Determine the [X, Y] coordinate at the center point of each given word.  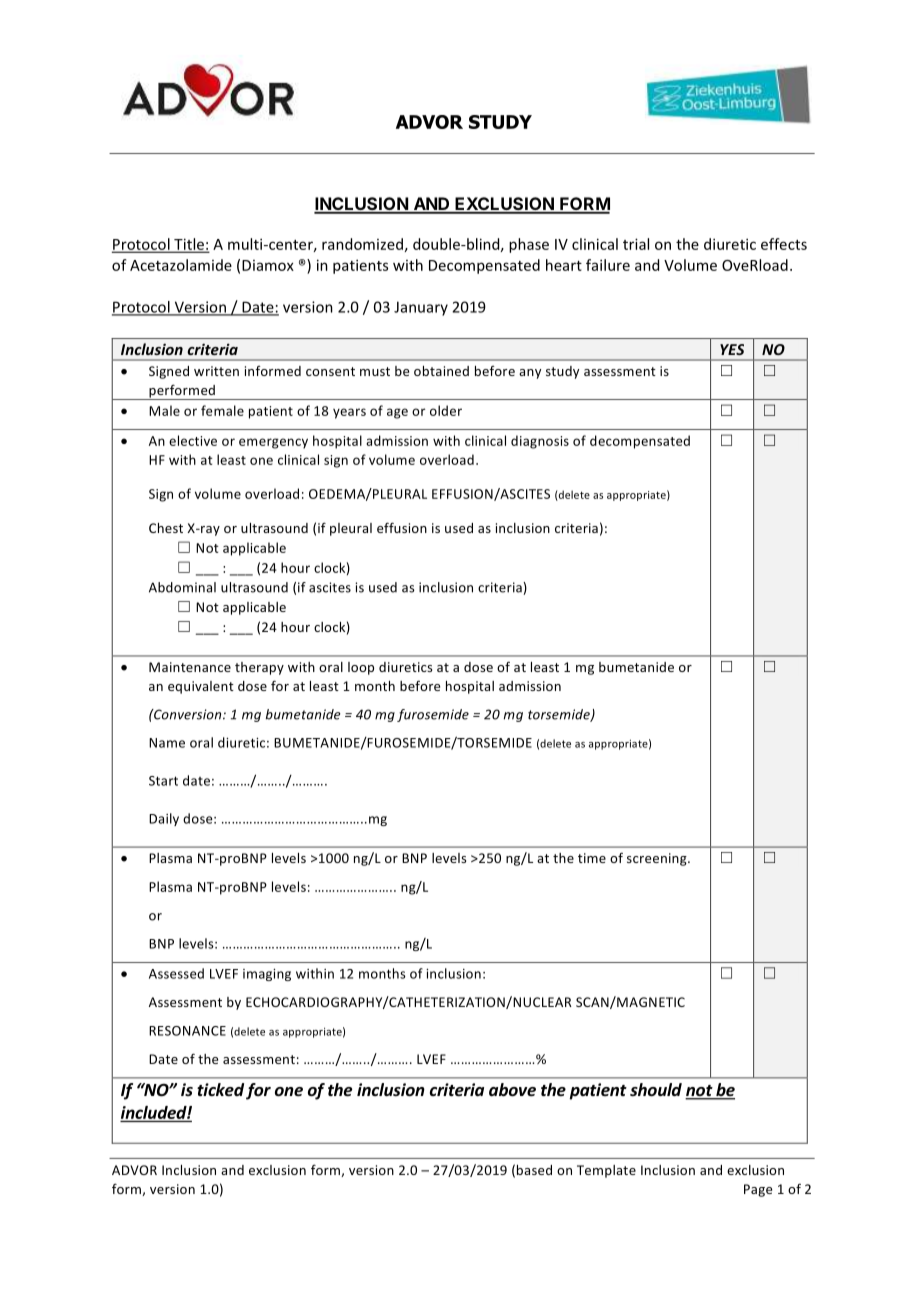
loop [361, 668]
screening [658, 859]
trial [636, 244]
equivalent [201, 687]
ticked [220, 1090]
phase [529, 245]
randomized [362, 244]
